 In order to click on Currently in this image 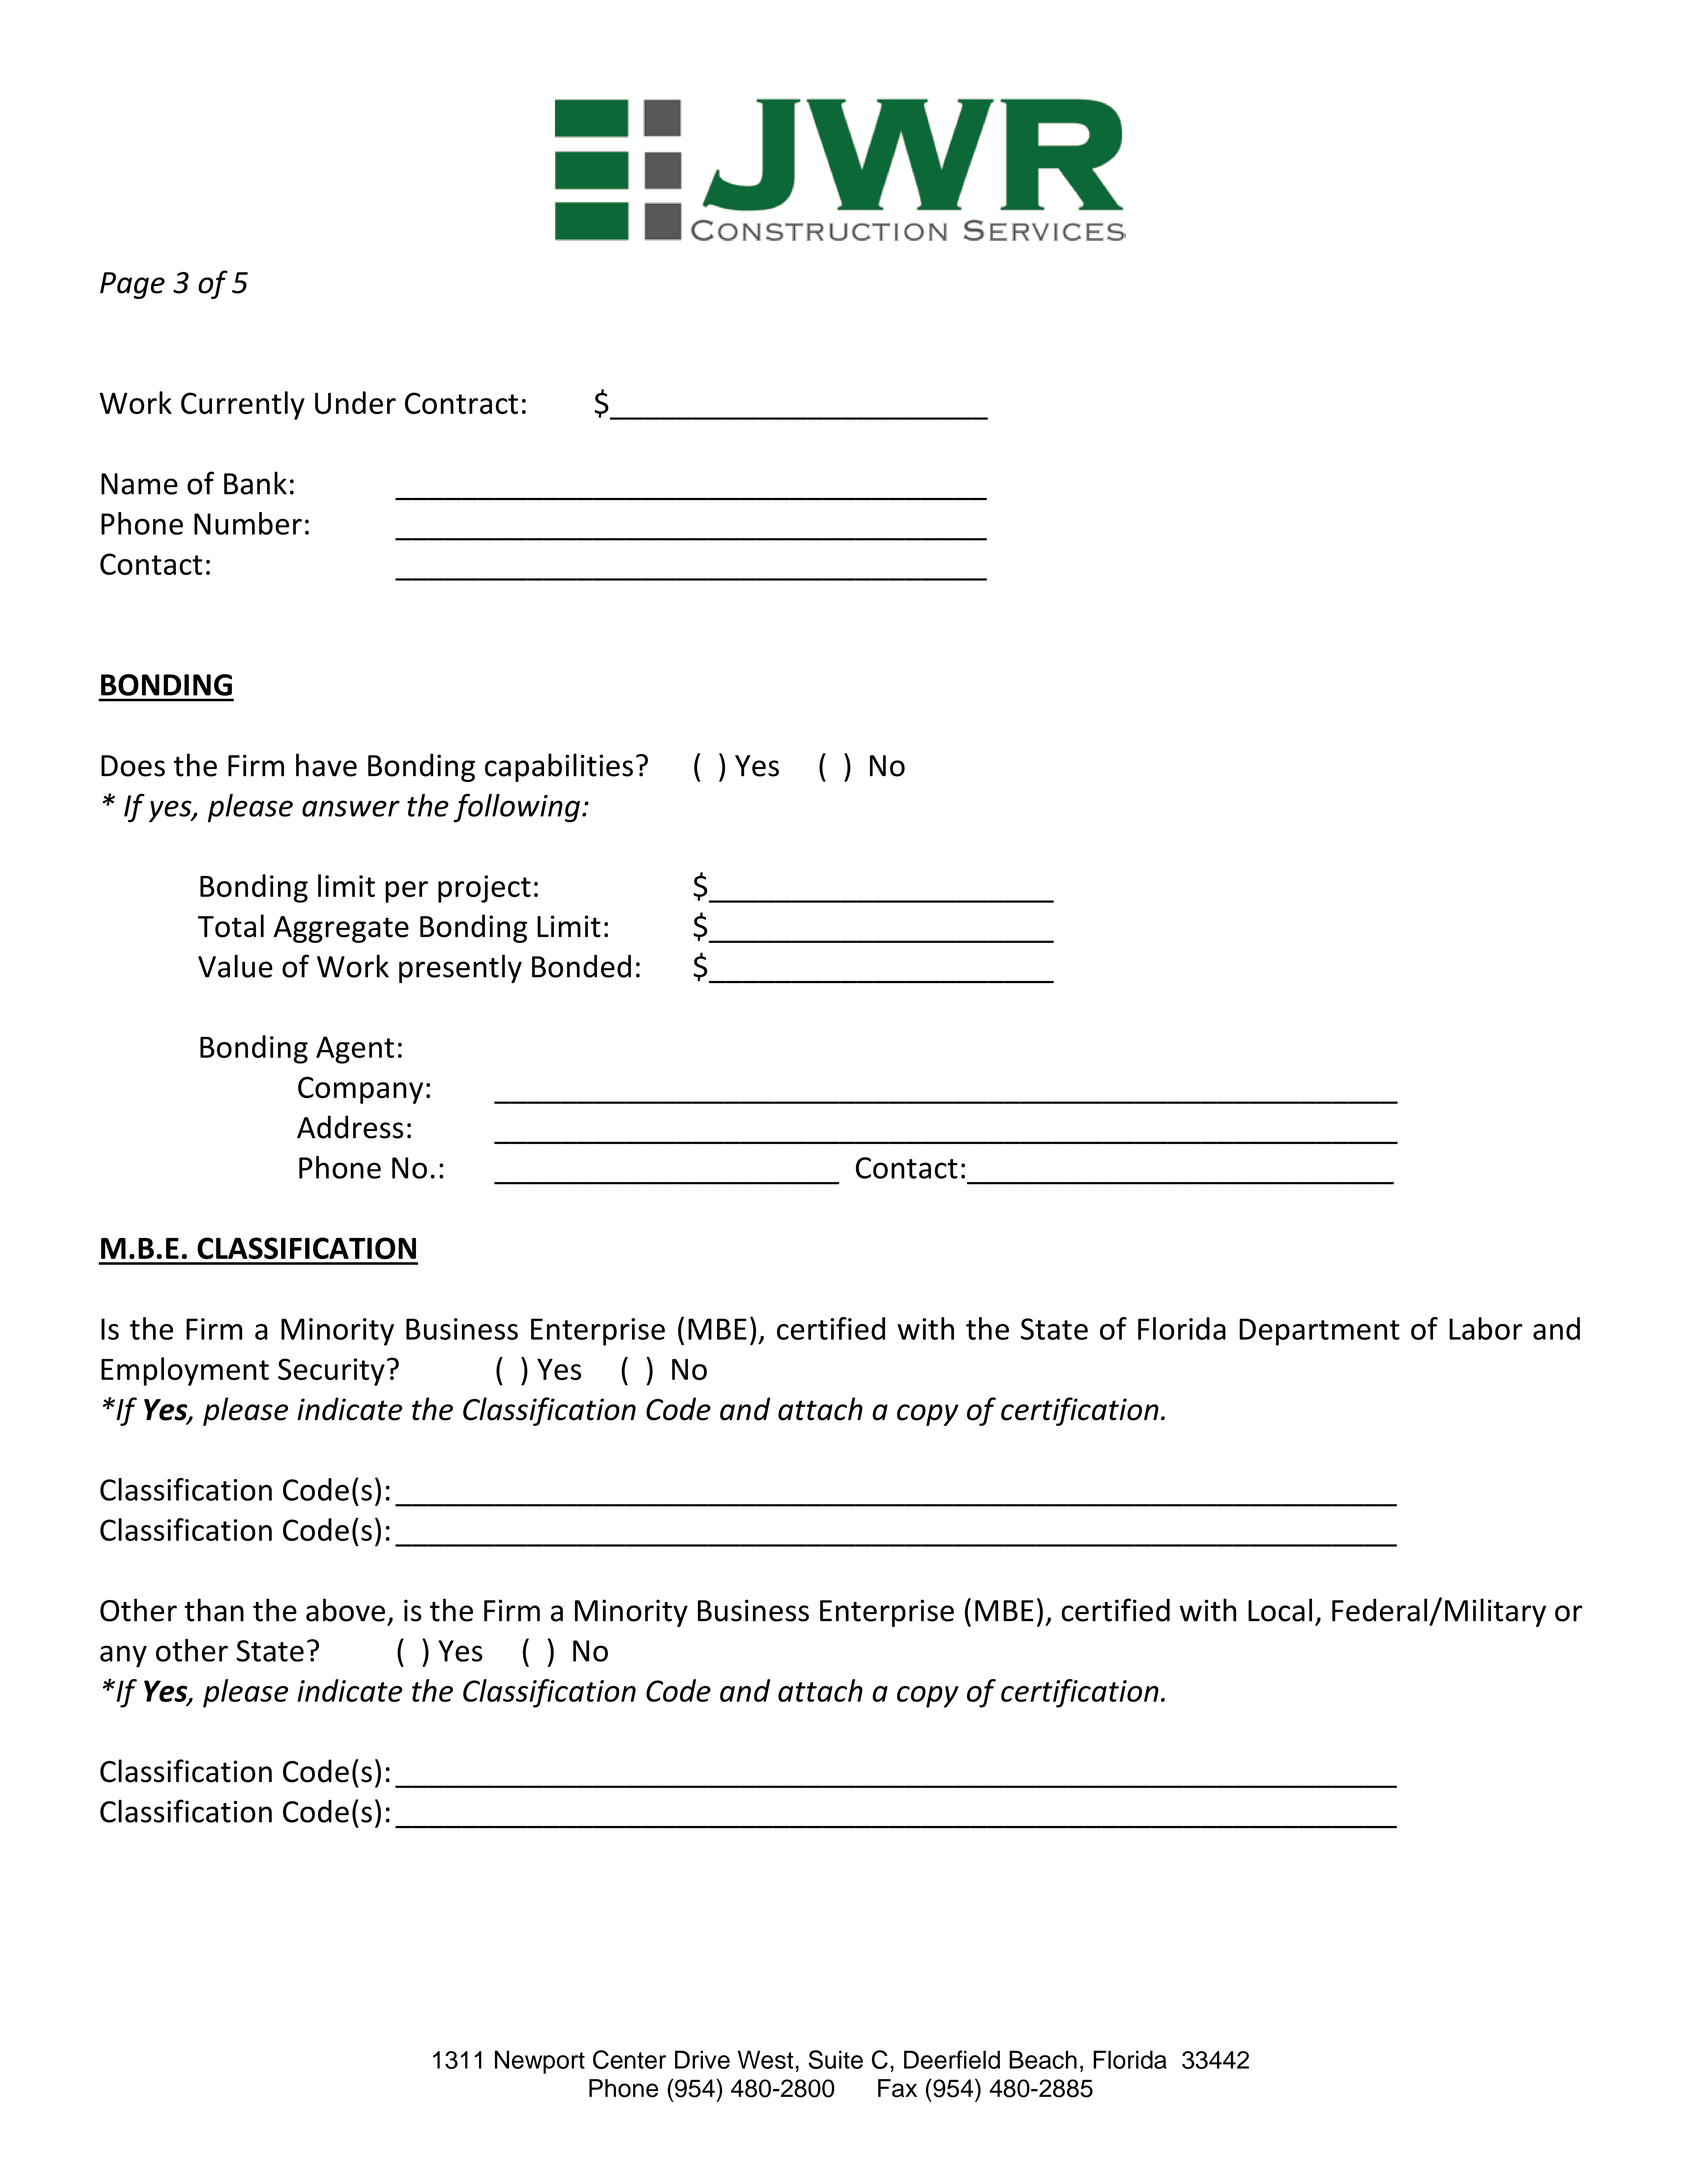, I will do `click(243, 405)`.
